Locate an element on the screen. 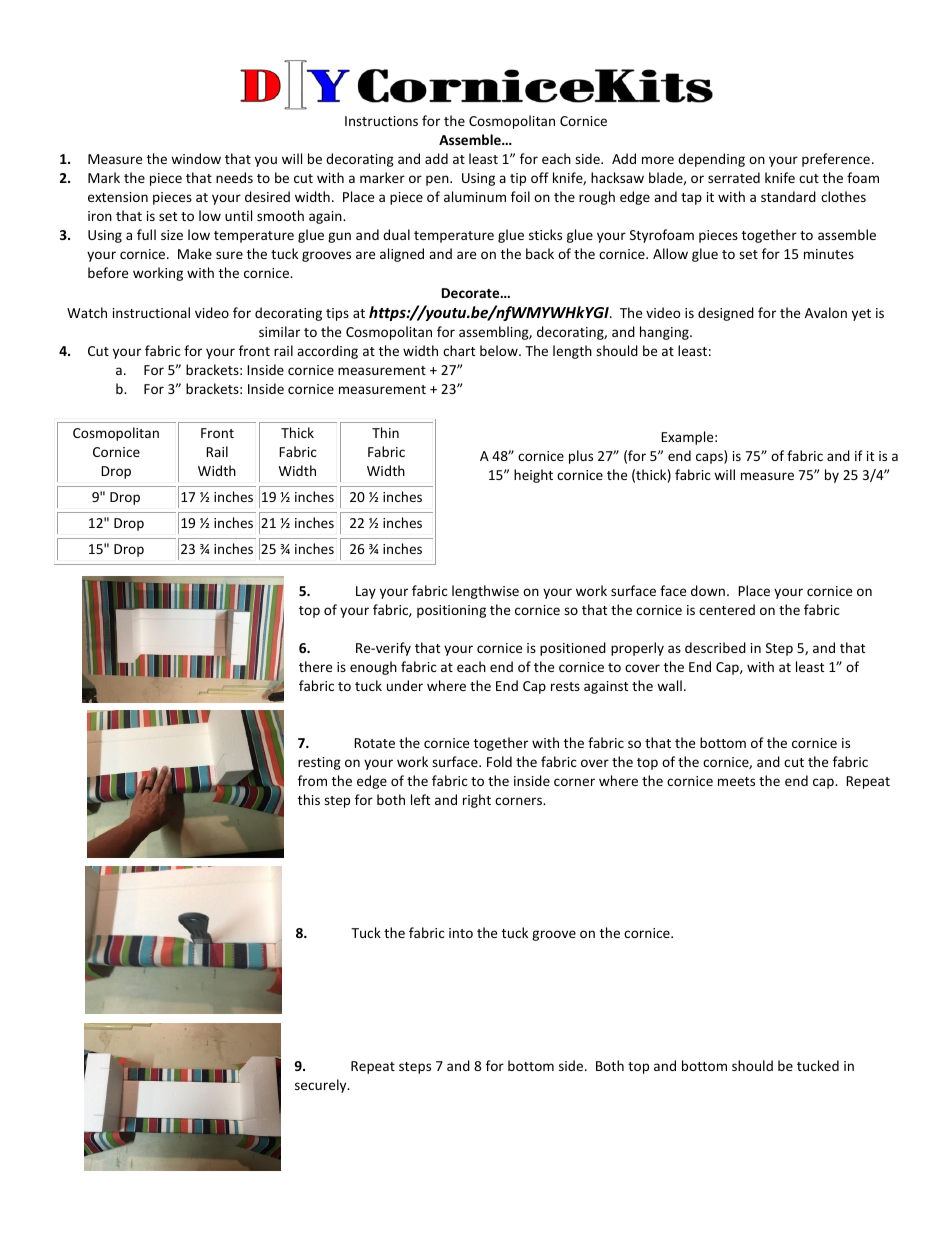 Image resolution: width=952 pixels, height=1233 pixels. designed is located at coordinates (726, 314).
